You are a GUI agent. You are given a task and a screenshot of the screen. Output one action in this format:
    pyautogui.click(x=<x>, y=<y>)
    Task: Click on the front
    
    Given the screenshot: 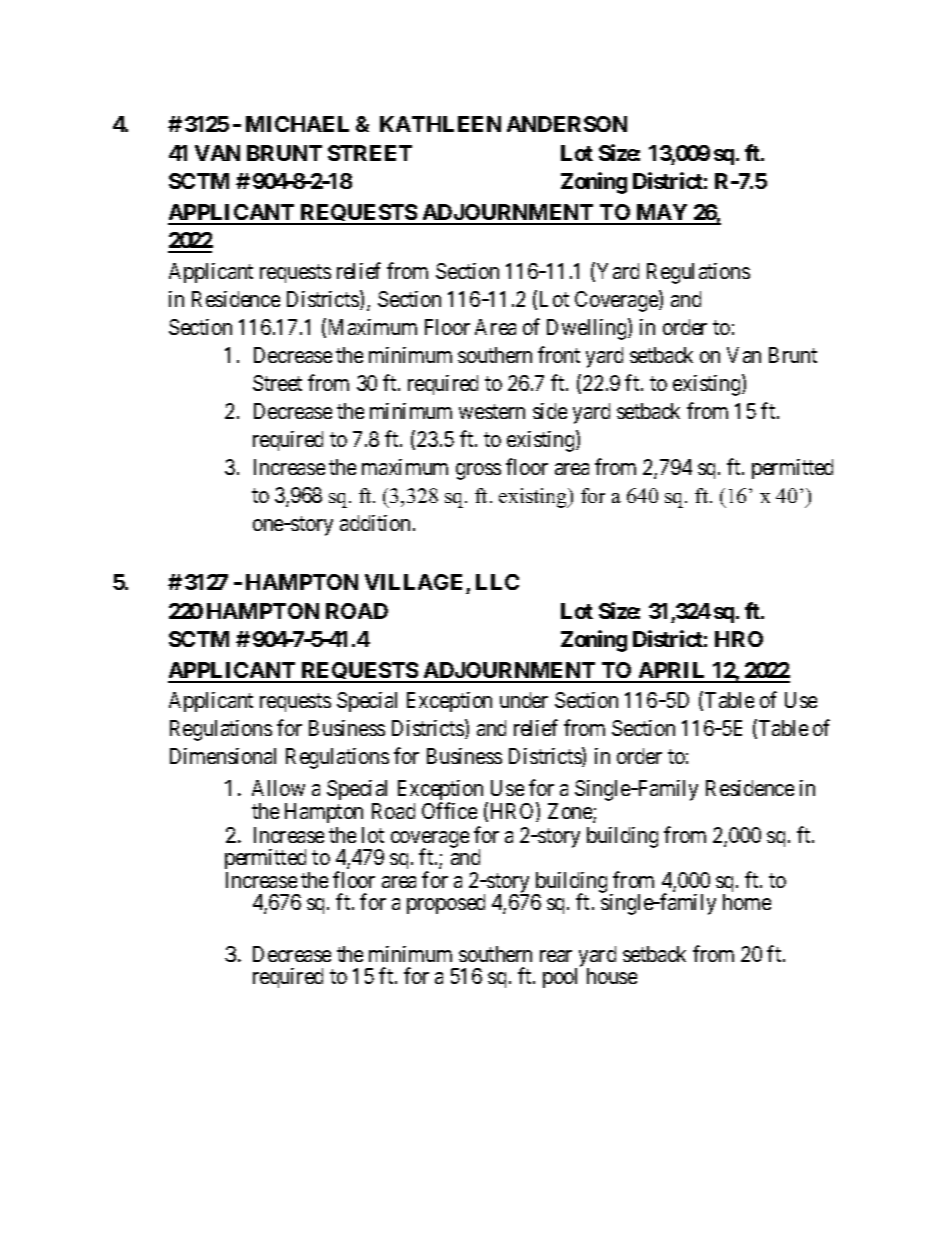 What is the action you would take?
    pyautogui.click(x=559, y=354)
